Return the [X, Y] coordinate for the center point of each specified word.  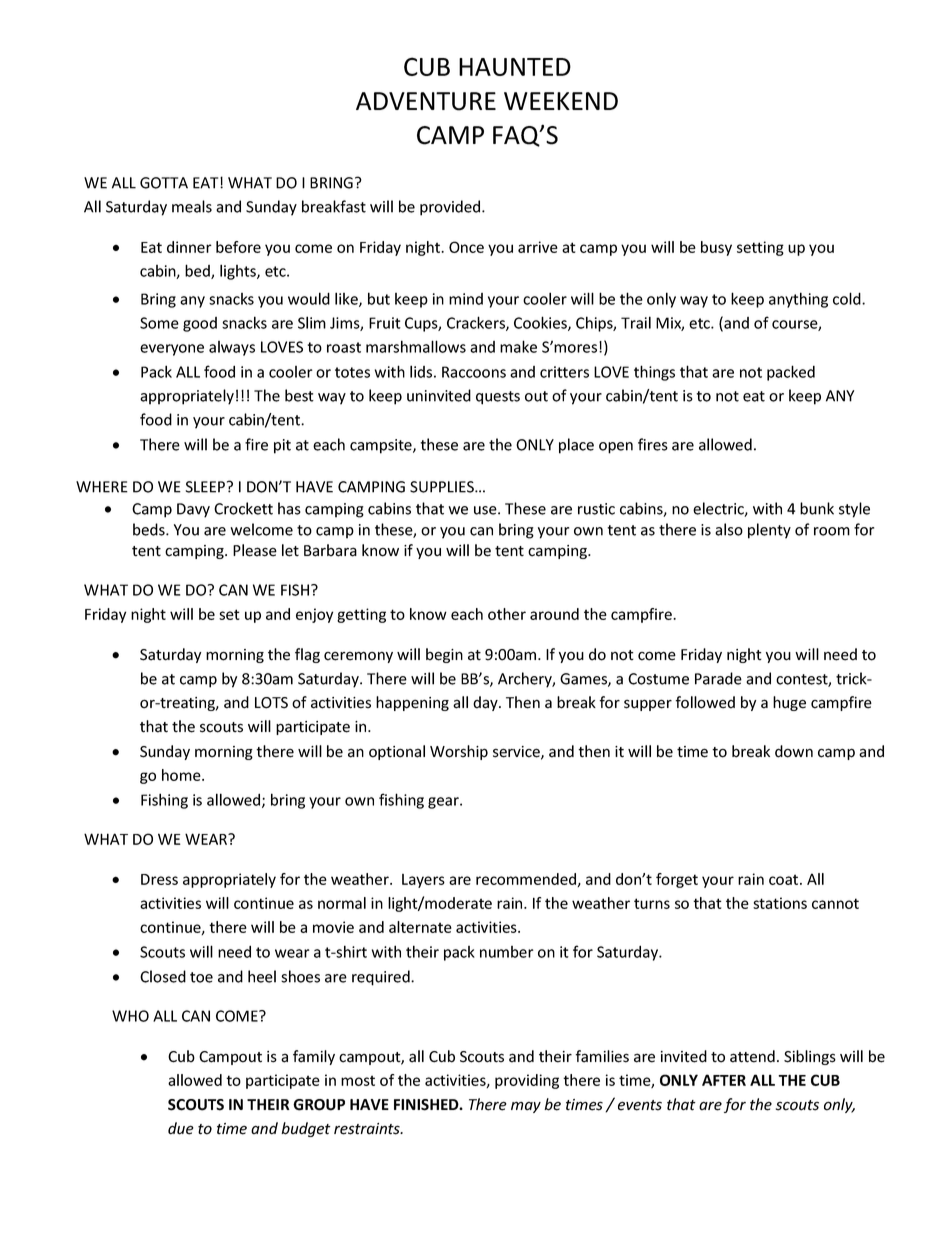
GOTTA [164, 183]
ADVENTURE [426, 101]
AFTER [724, 1080]
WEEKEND [561, 101]
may [526, 1107]
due [181, 1128]
